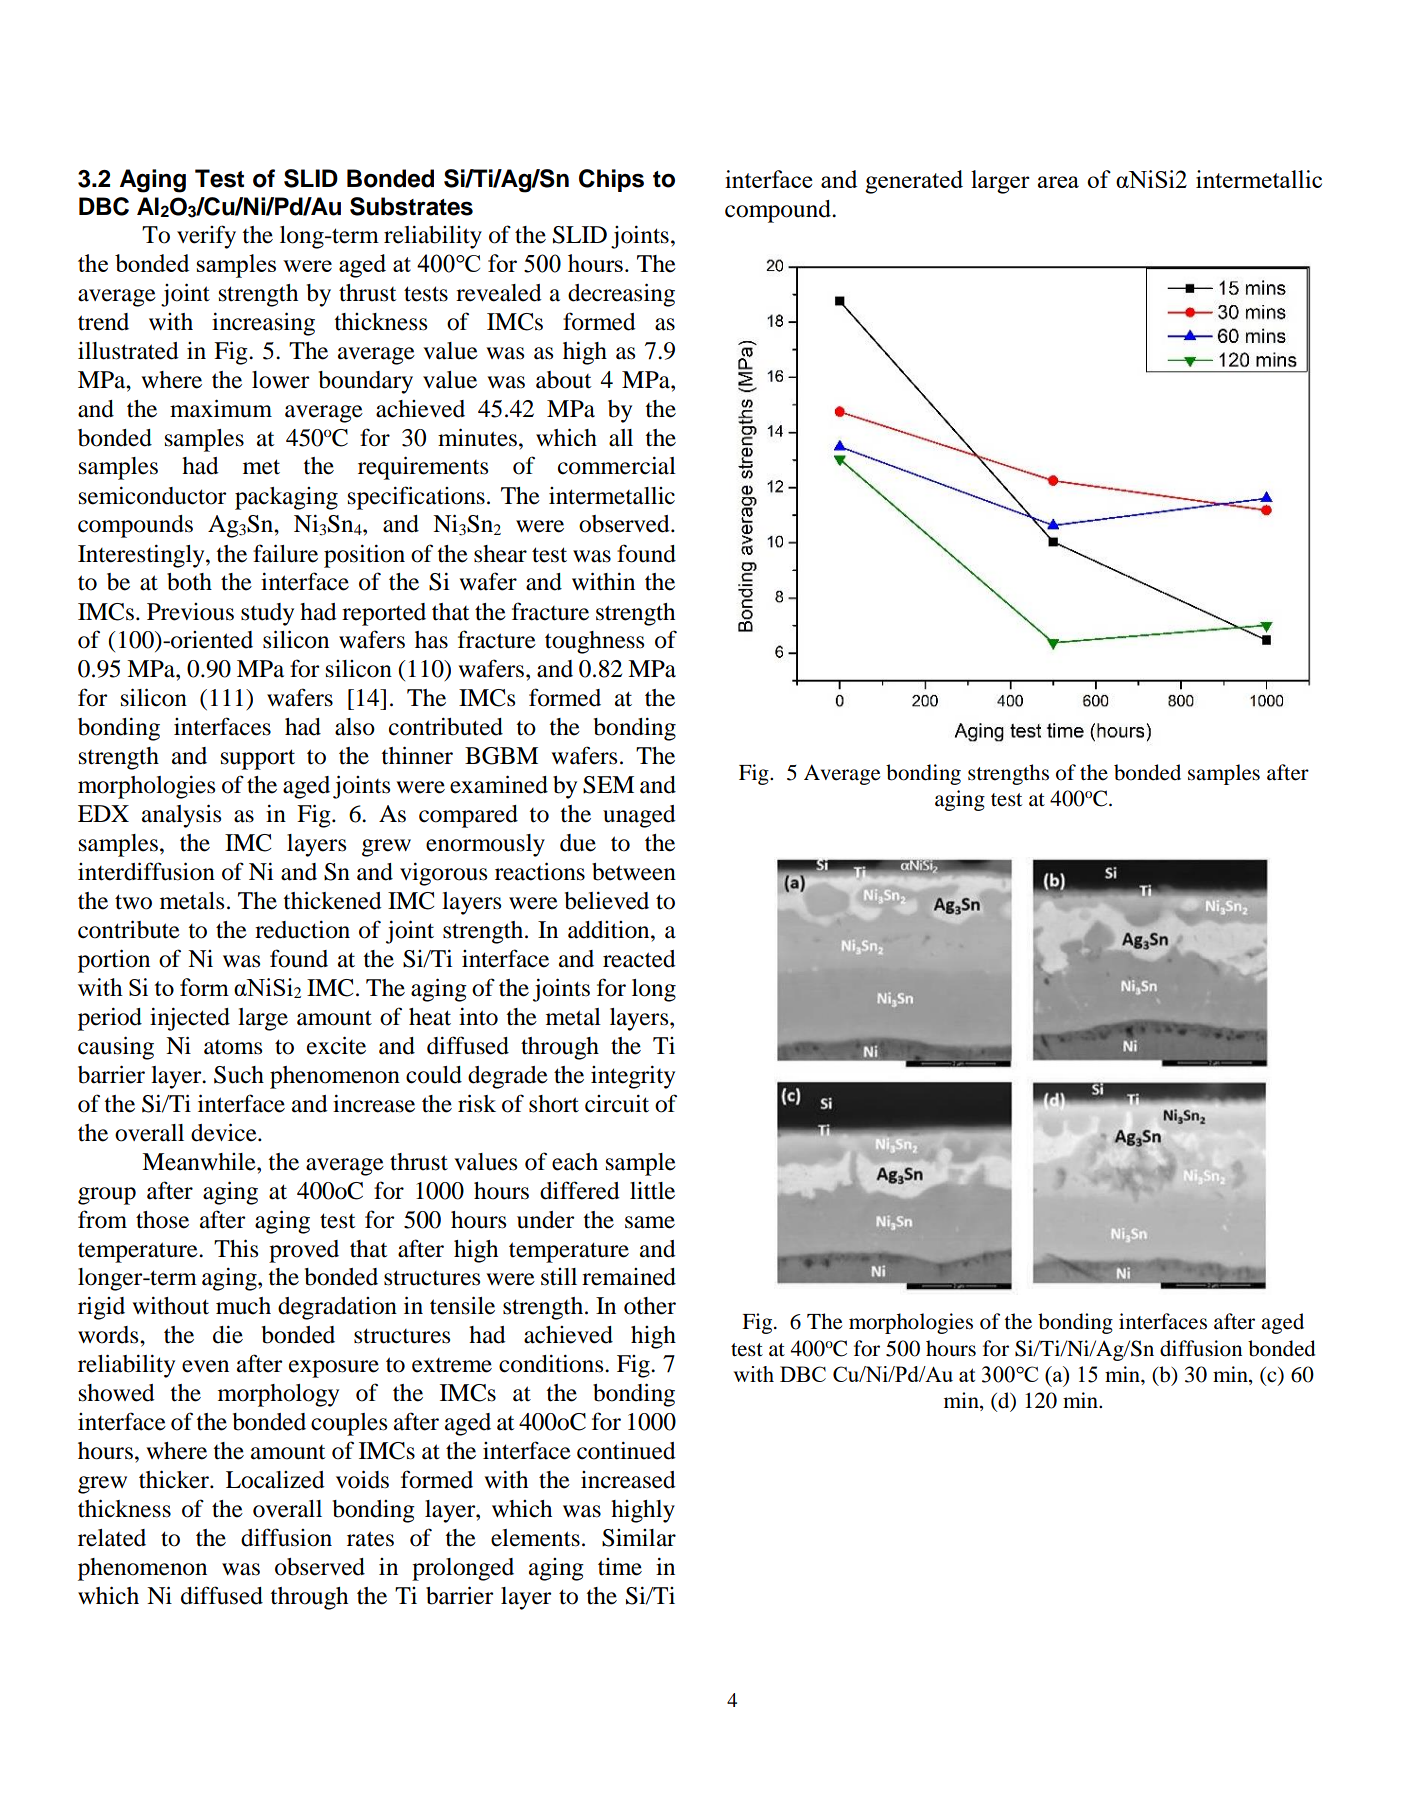 The image size is (1401, 1813). Describe the element at coordinates (500, 554) in the document. I see `shear` at that location.
